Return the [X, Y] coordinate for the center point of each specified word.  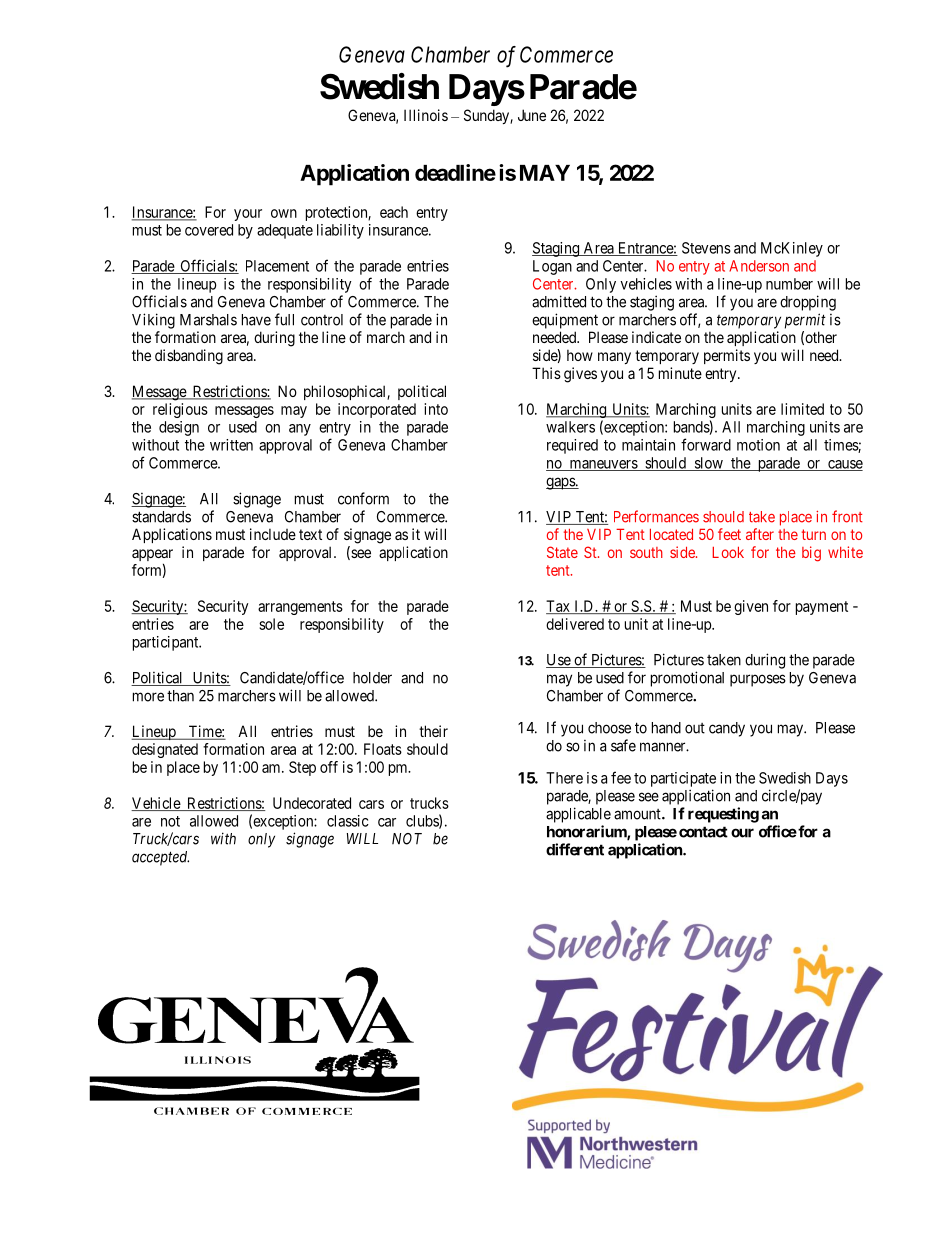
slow [708, 464]
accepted [160, 858]
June [532, 115]
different [575, 849]
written [231, 445]
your [248, 215]
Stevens [706, 248]
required [572, 446]
